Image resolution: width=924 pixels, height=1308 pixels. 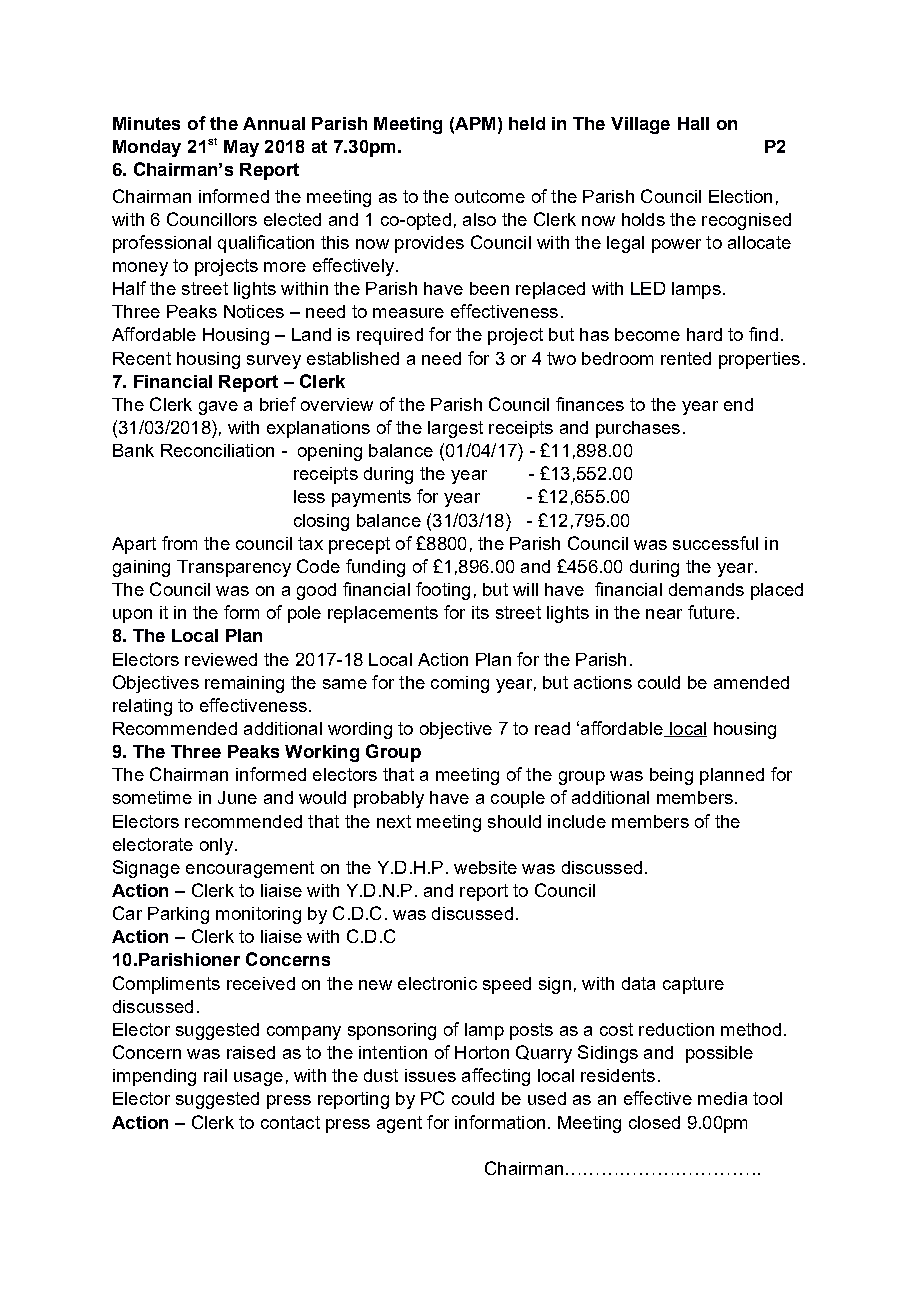 I want to click on May, so click(x=241, y=148).
